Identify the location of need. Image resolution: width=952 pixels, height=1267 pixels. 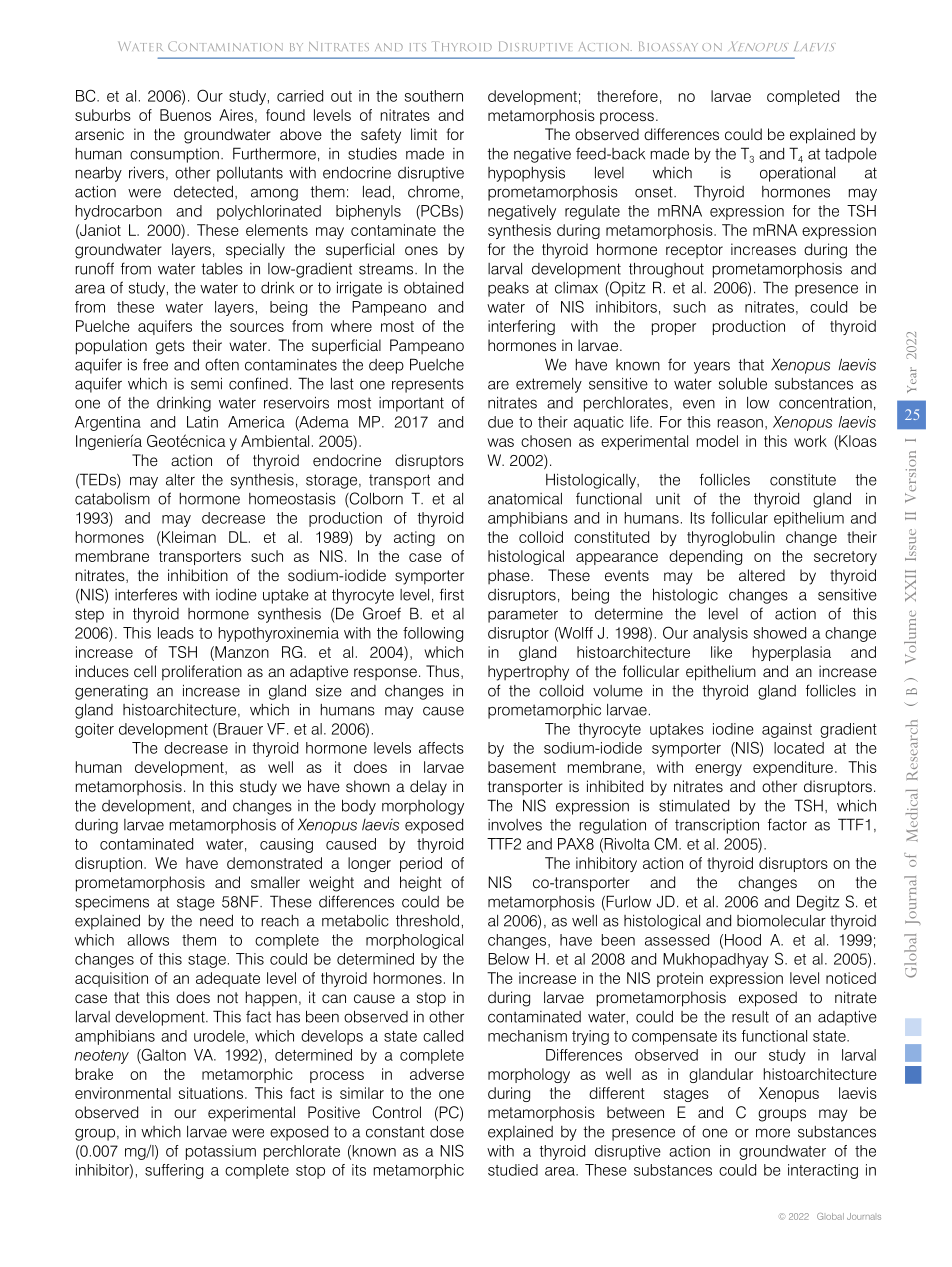
(216, 920).
